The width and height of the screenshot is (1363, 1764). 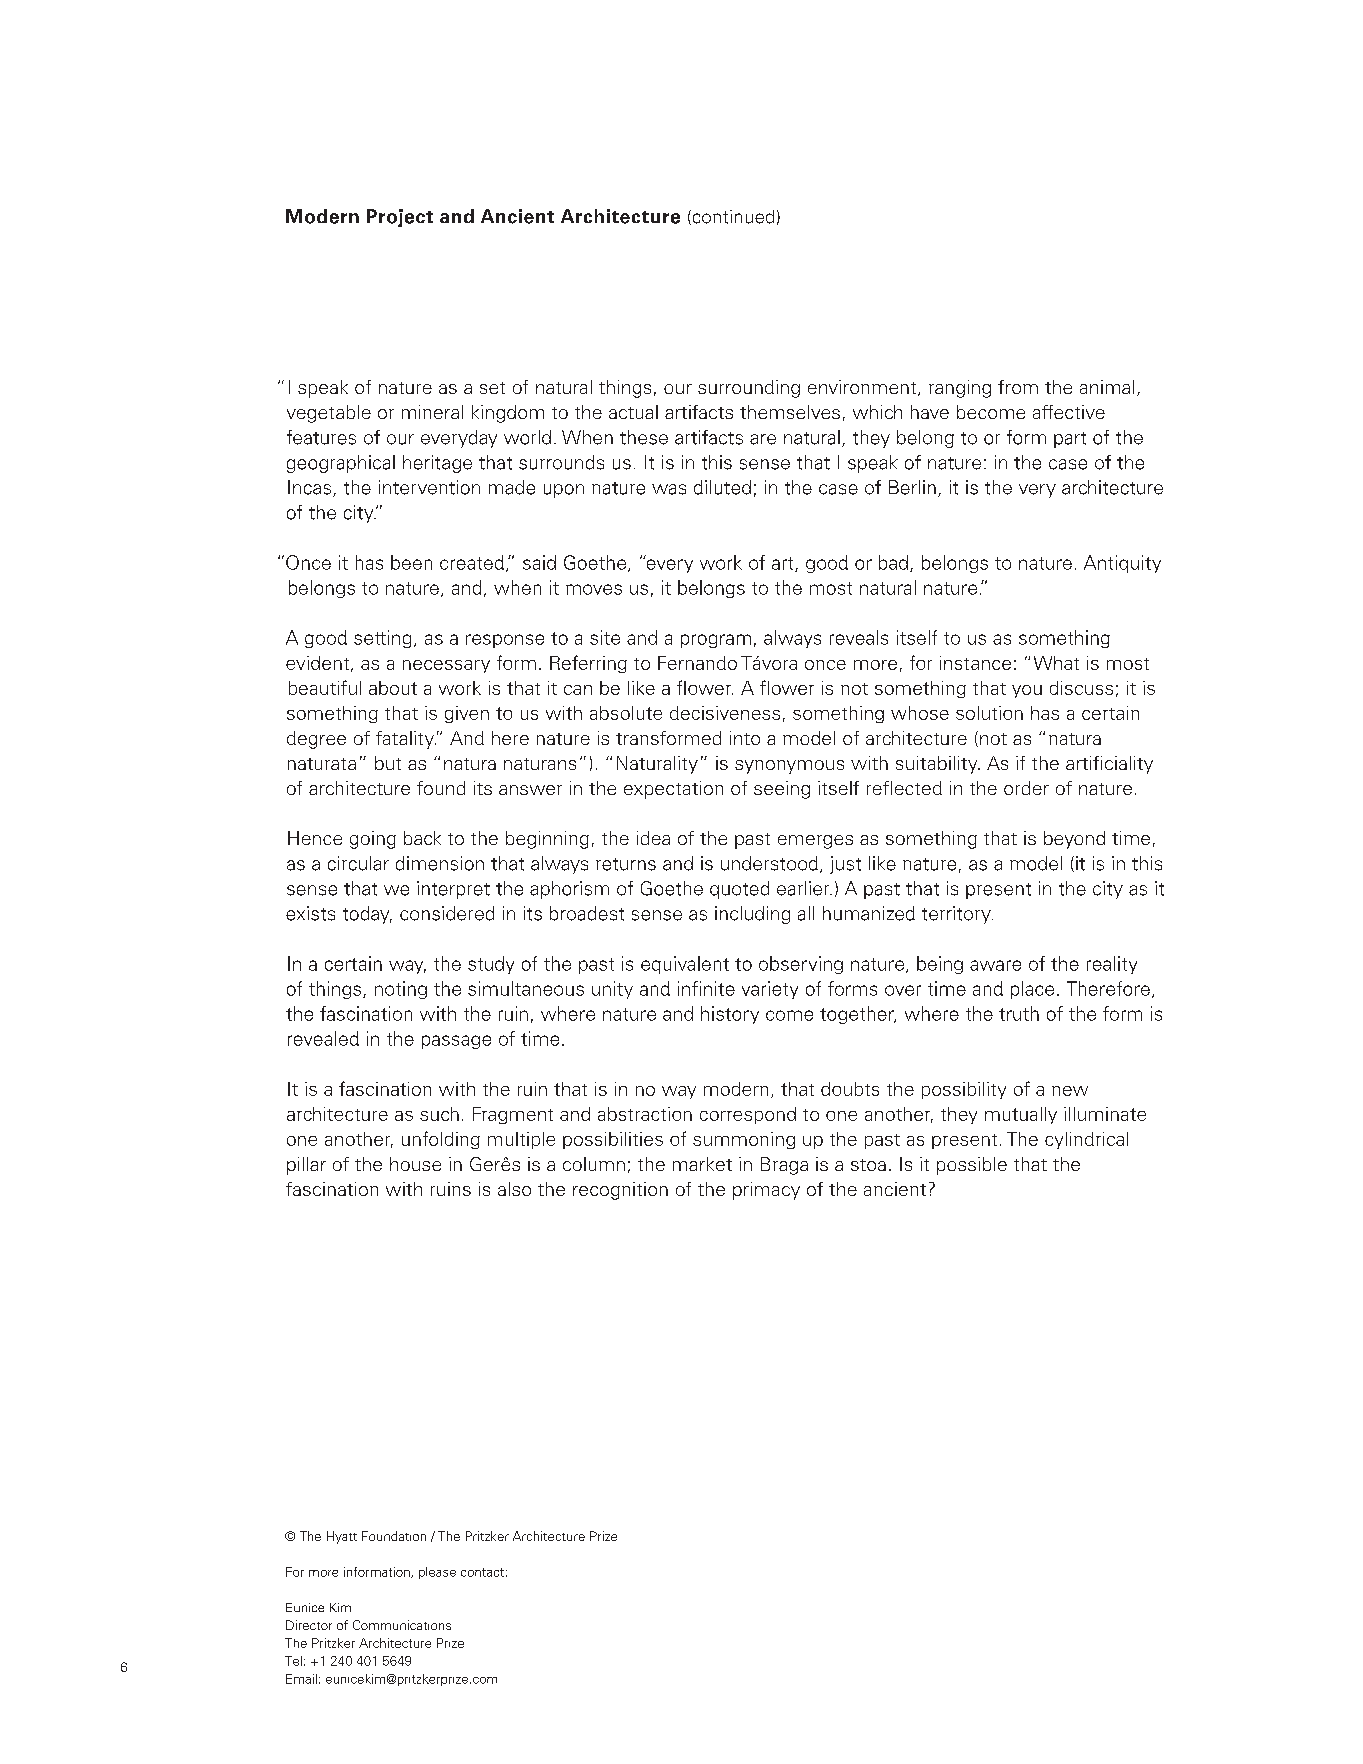 I want to click on primacy, so click(x=766, y=1191).
